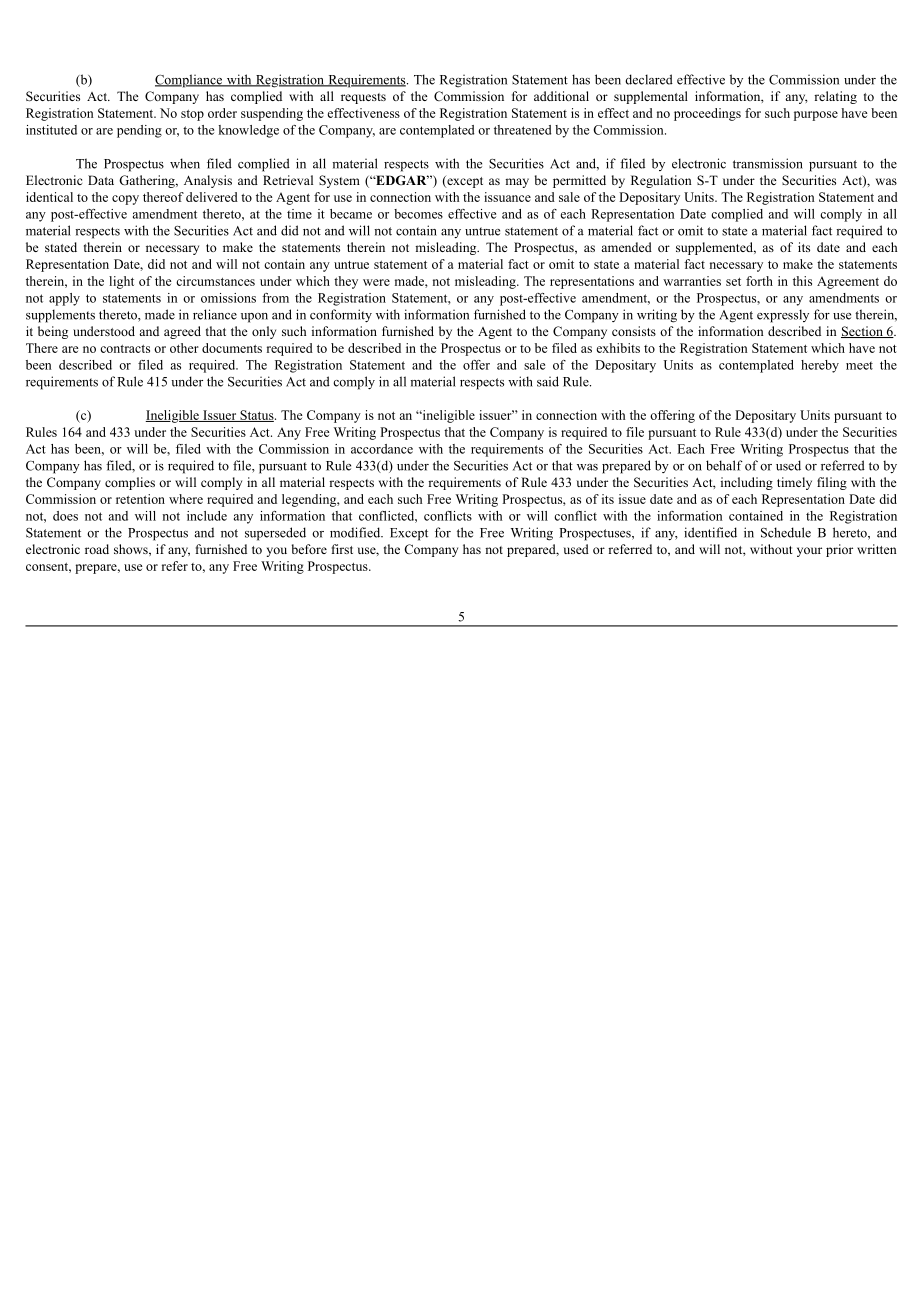 Image resolution: width=924 pixels, height=1308 pixels. What do you see at coordinates (835, 97) in the screenshot?
I see `relating` at bounding box center [835, 97].
